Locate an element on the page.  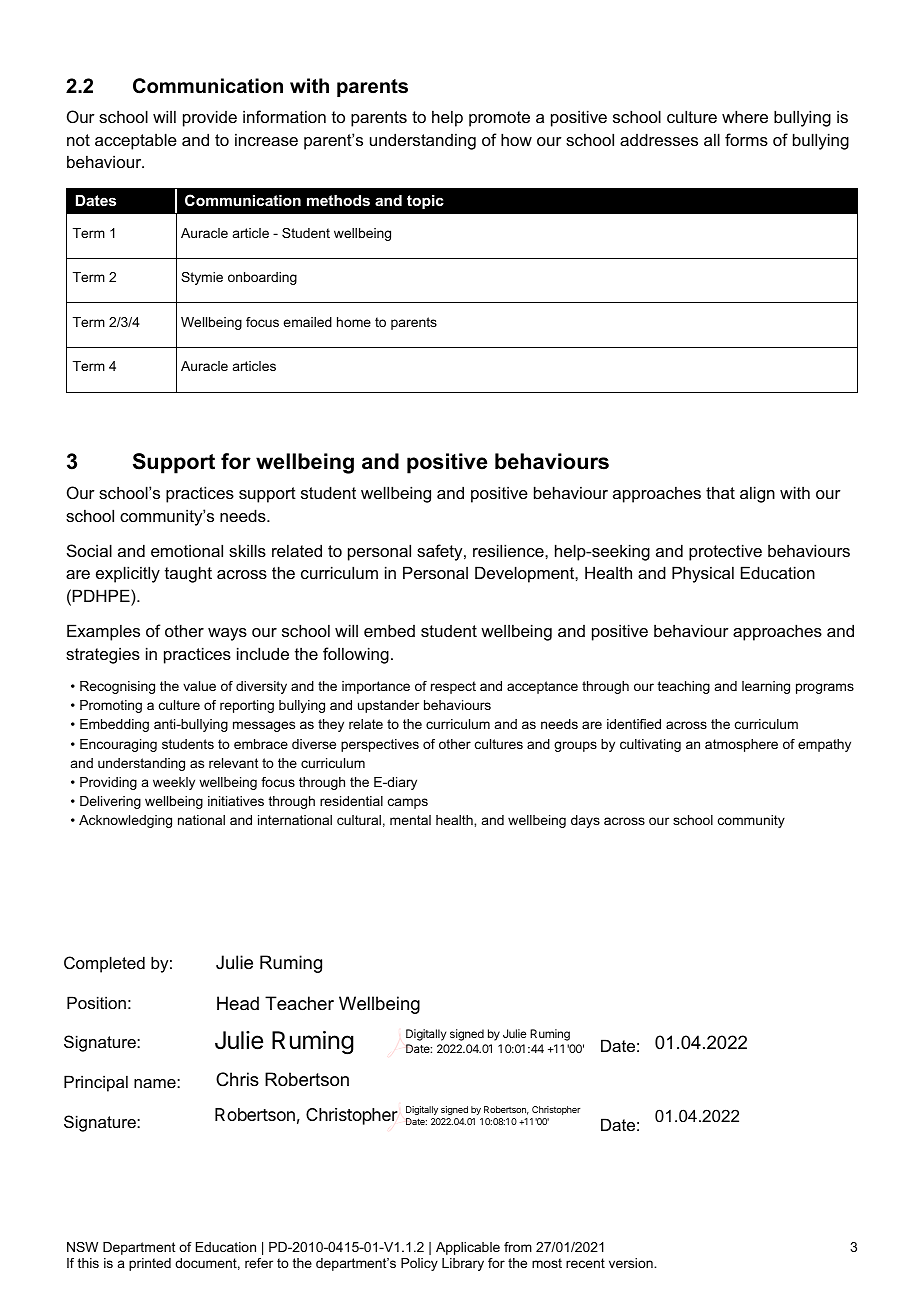
following is located at coordinates (356, 655).
